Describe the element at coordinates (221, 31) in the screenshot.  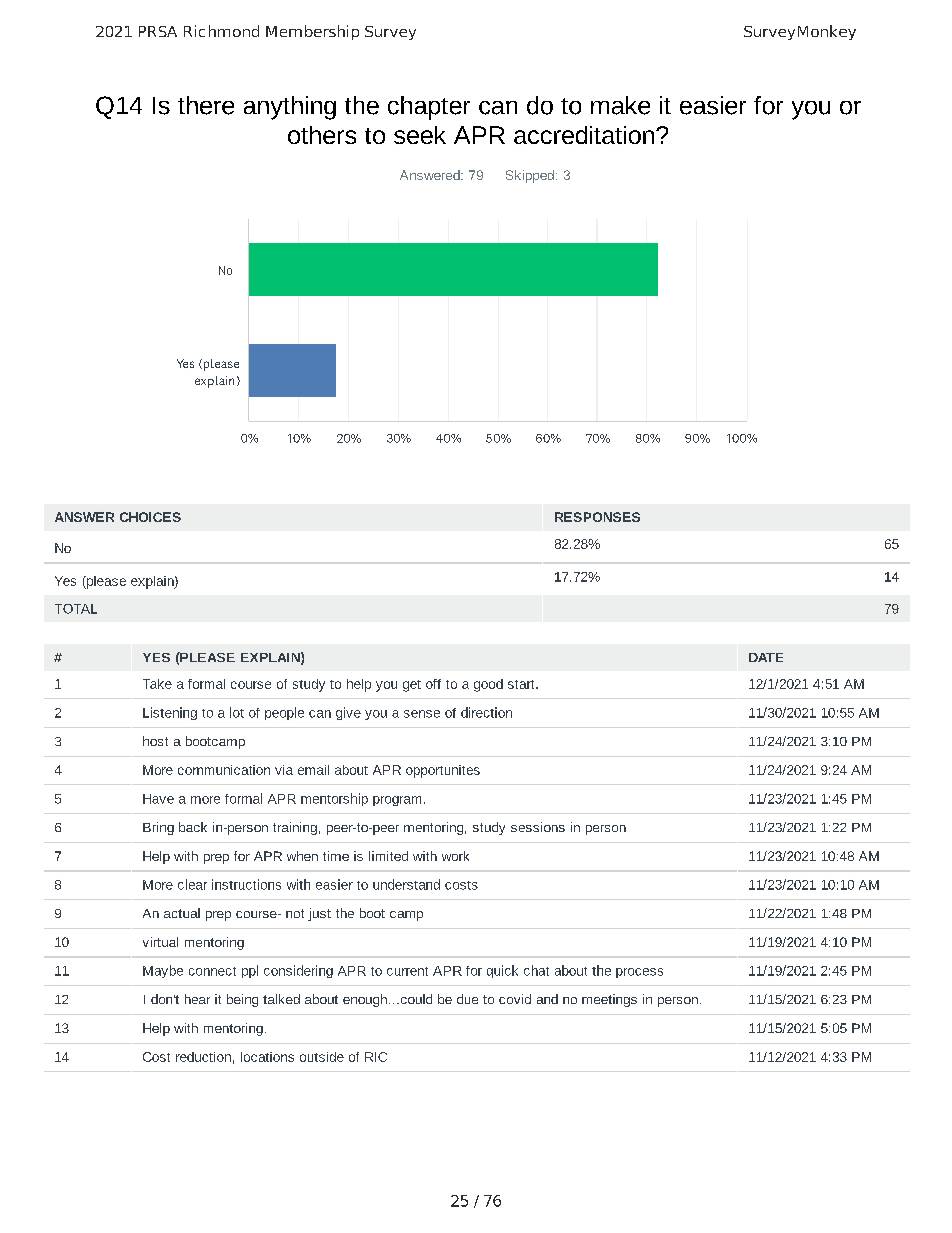
I see `Richmond` at that location.
